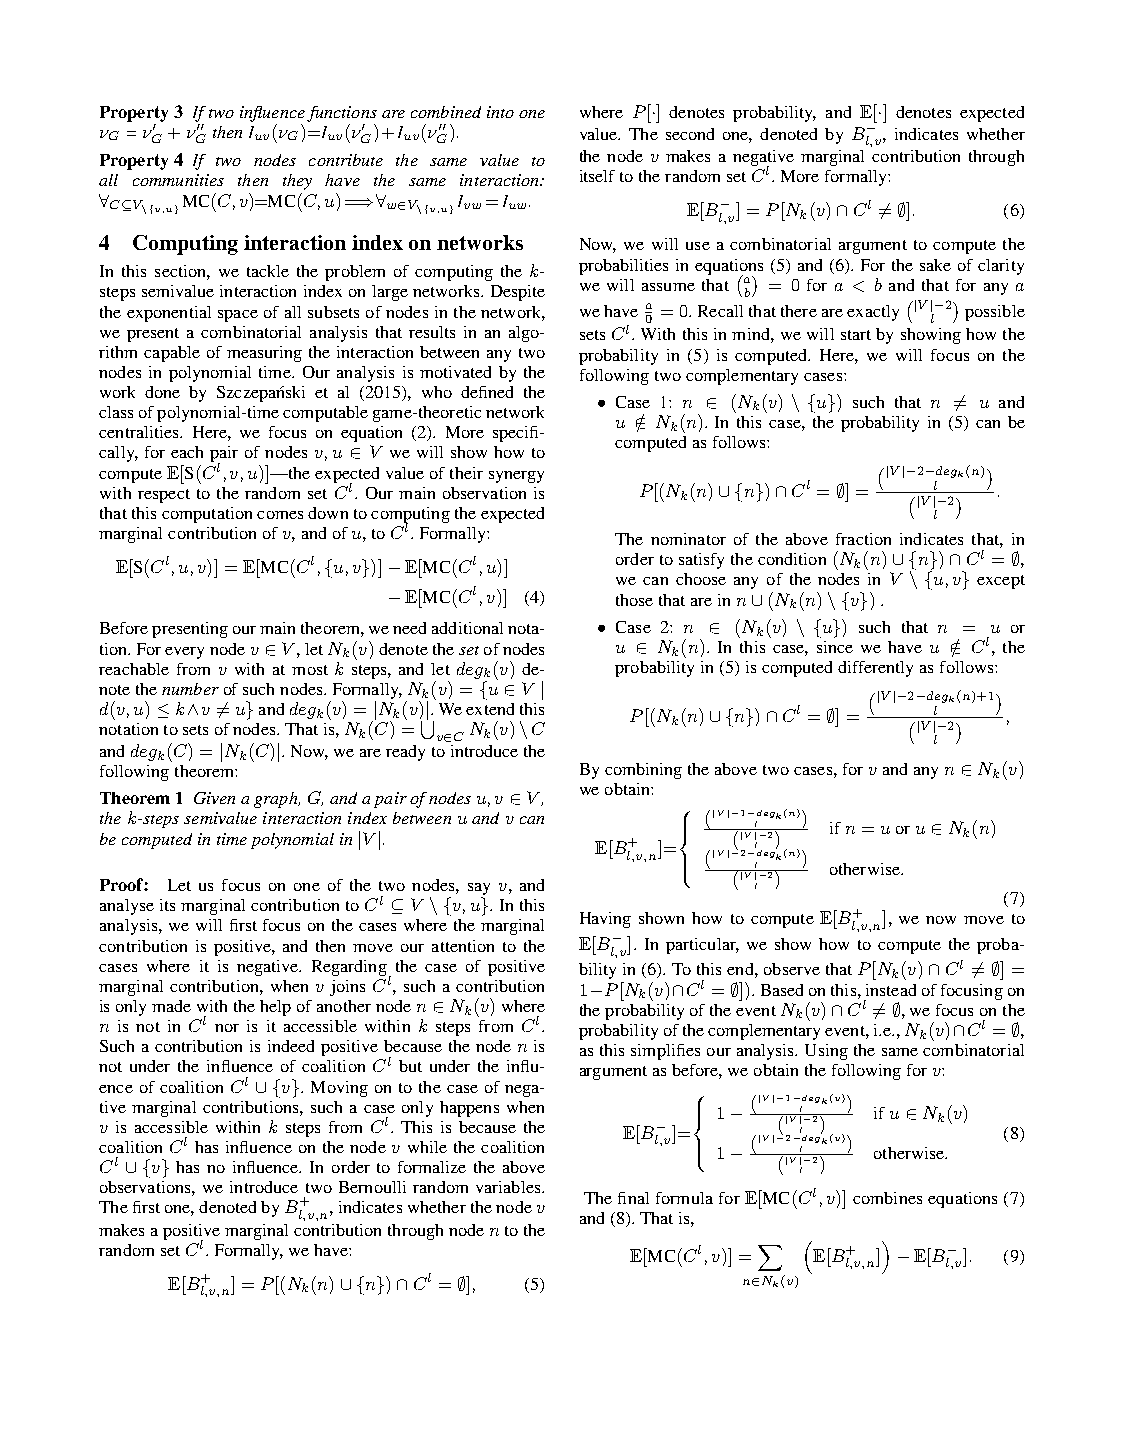 This screenshot has width=1124, height=1455. I want to click on Bernoulli, so click(372, 1187).
